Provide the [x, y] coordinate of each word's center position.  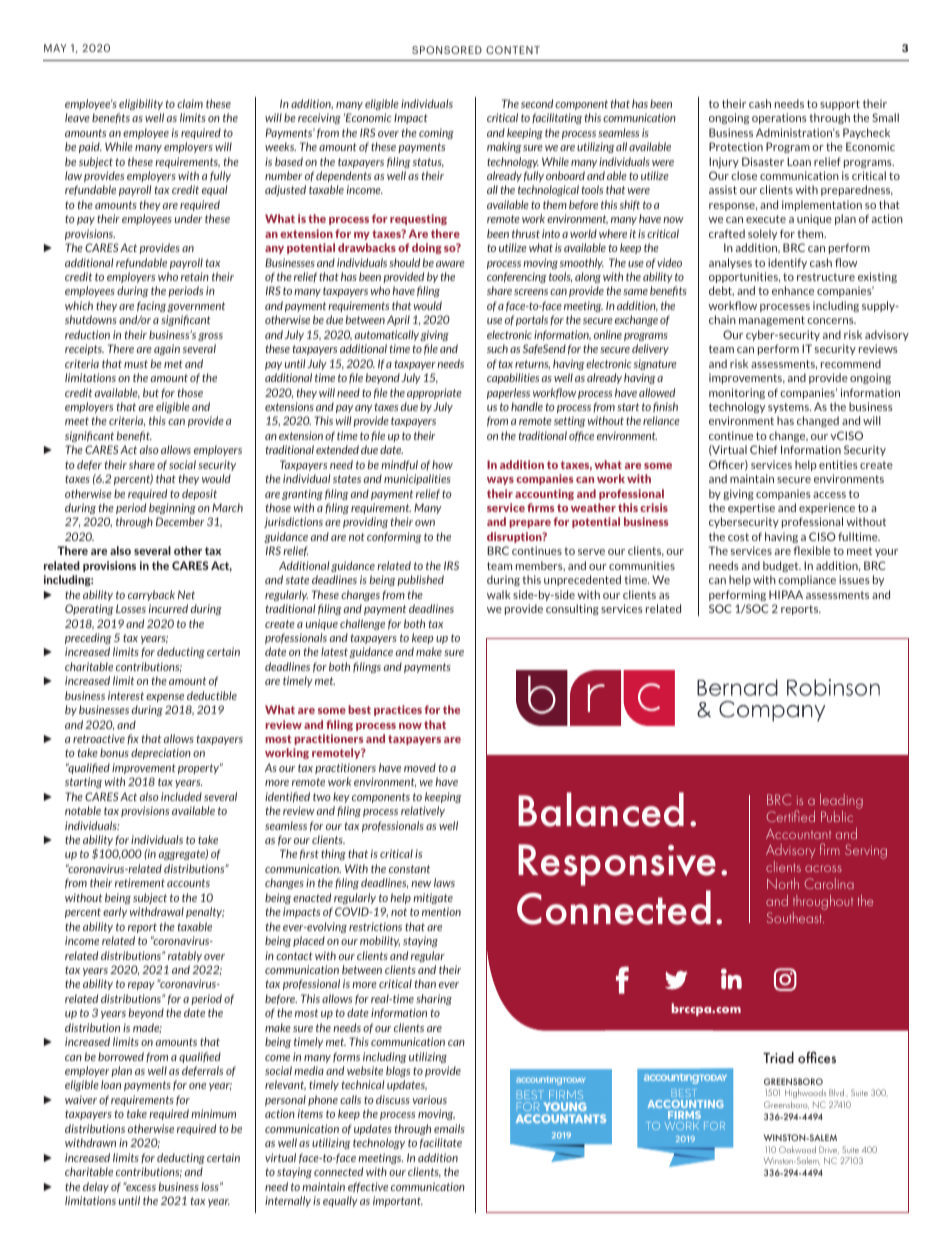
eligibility [141, 104]
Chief [764, 449]
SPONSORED [447, 50]
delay [96, 1187]
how [442, 464]
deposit [199, 494]
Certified [790, 816]
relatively [423, 811]
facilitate [441, 1143]
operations [779, 118]
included [181, 796]
